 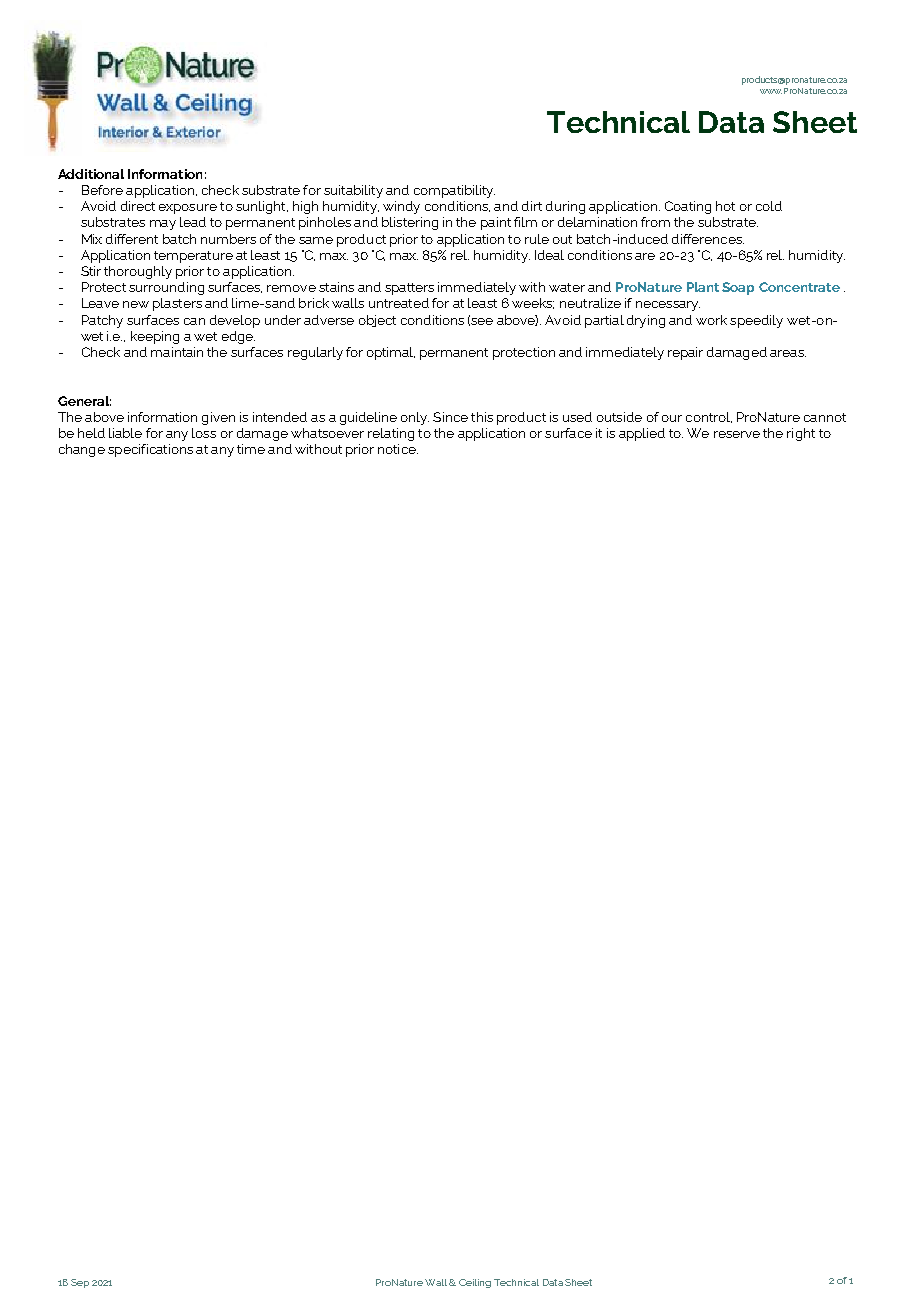 I want to click on reserve, so click(x=737, y=434).
